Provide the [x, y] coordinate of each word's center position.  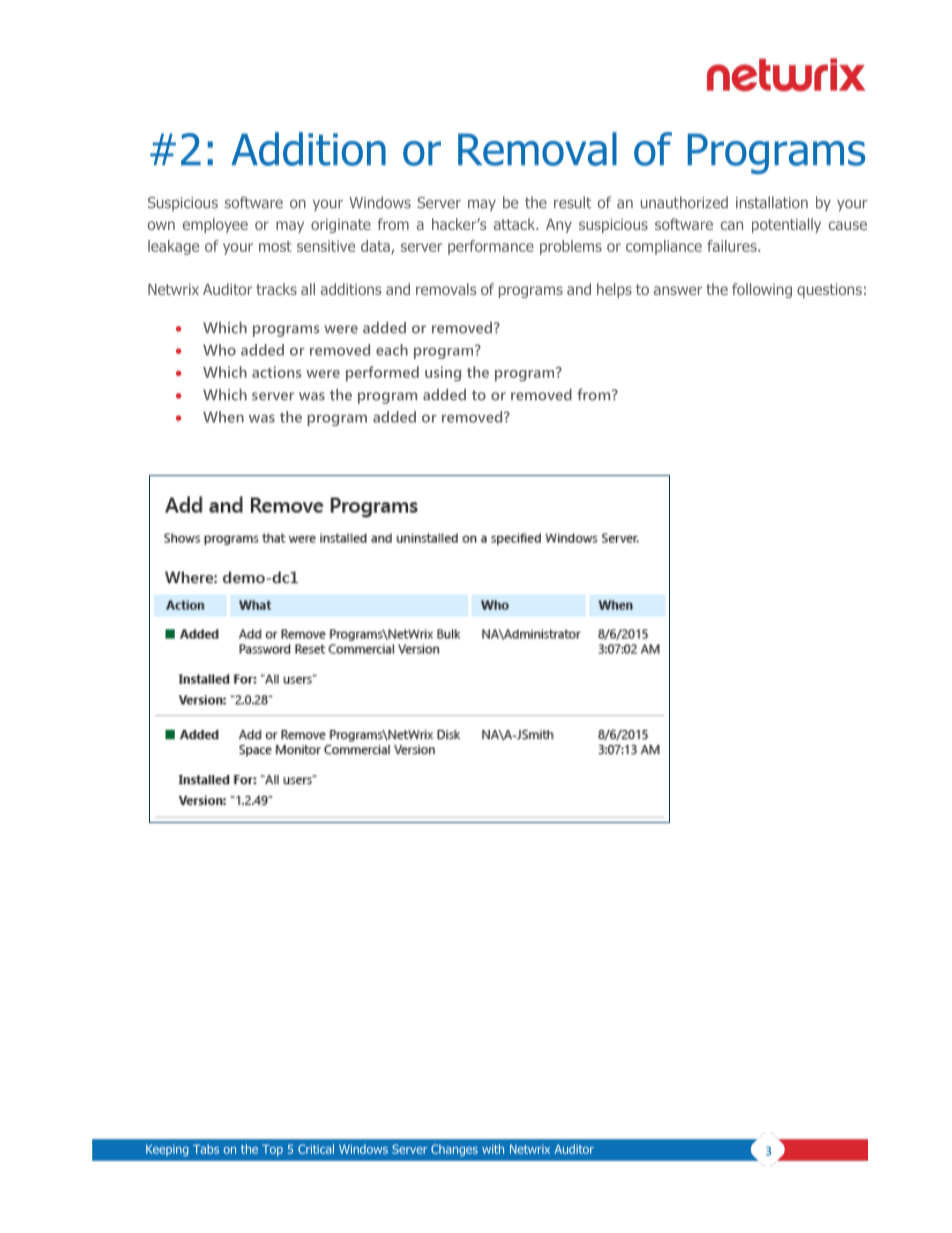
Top [272, 1150]
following [762, 290]
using [443, 374]
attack [516, 224]
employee [215, 225]
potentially [786, 225]
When [223, 417]
